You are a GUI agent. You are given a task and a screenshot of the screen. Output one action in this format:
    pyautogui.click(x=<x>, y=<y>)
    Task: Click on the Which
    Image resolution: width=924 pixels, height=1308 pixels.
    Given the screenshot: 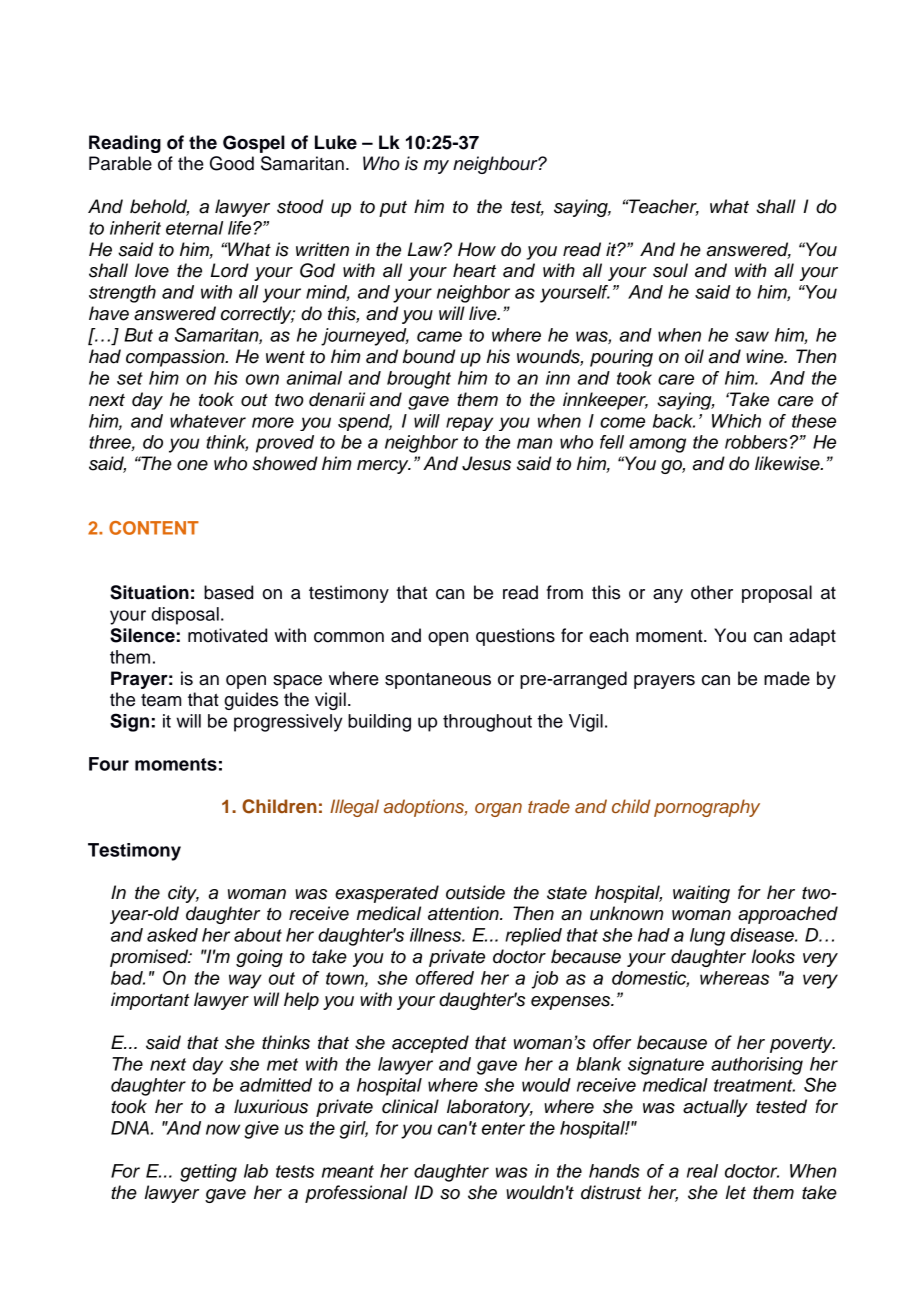 What is the action you would take?
    pyautogui.click(x=736, y=421)
